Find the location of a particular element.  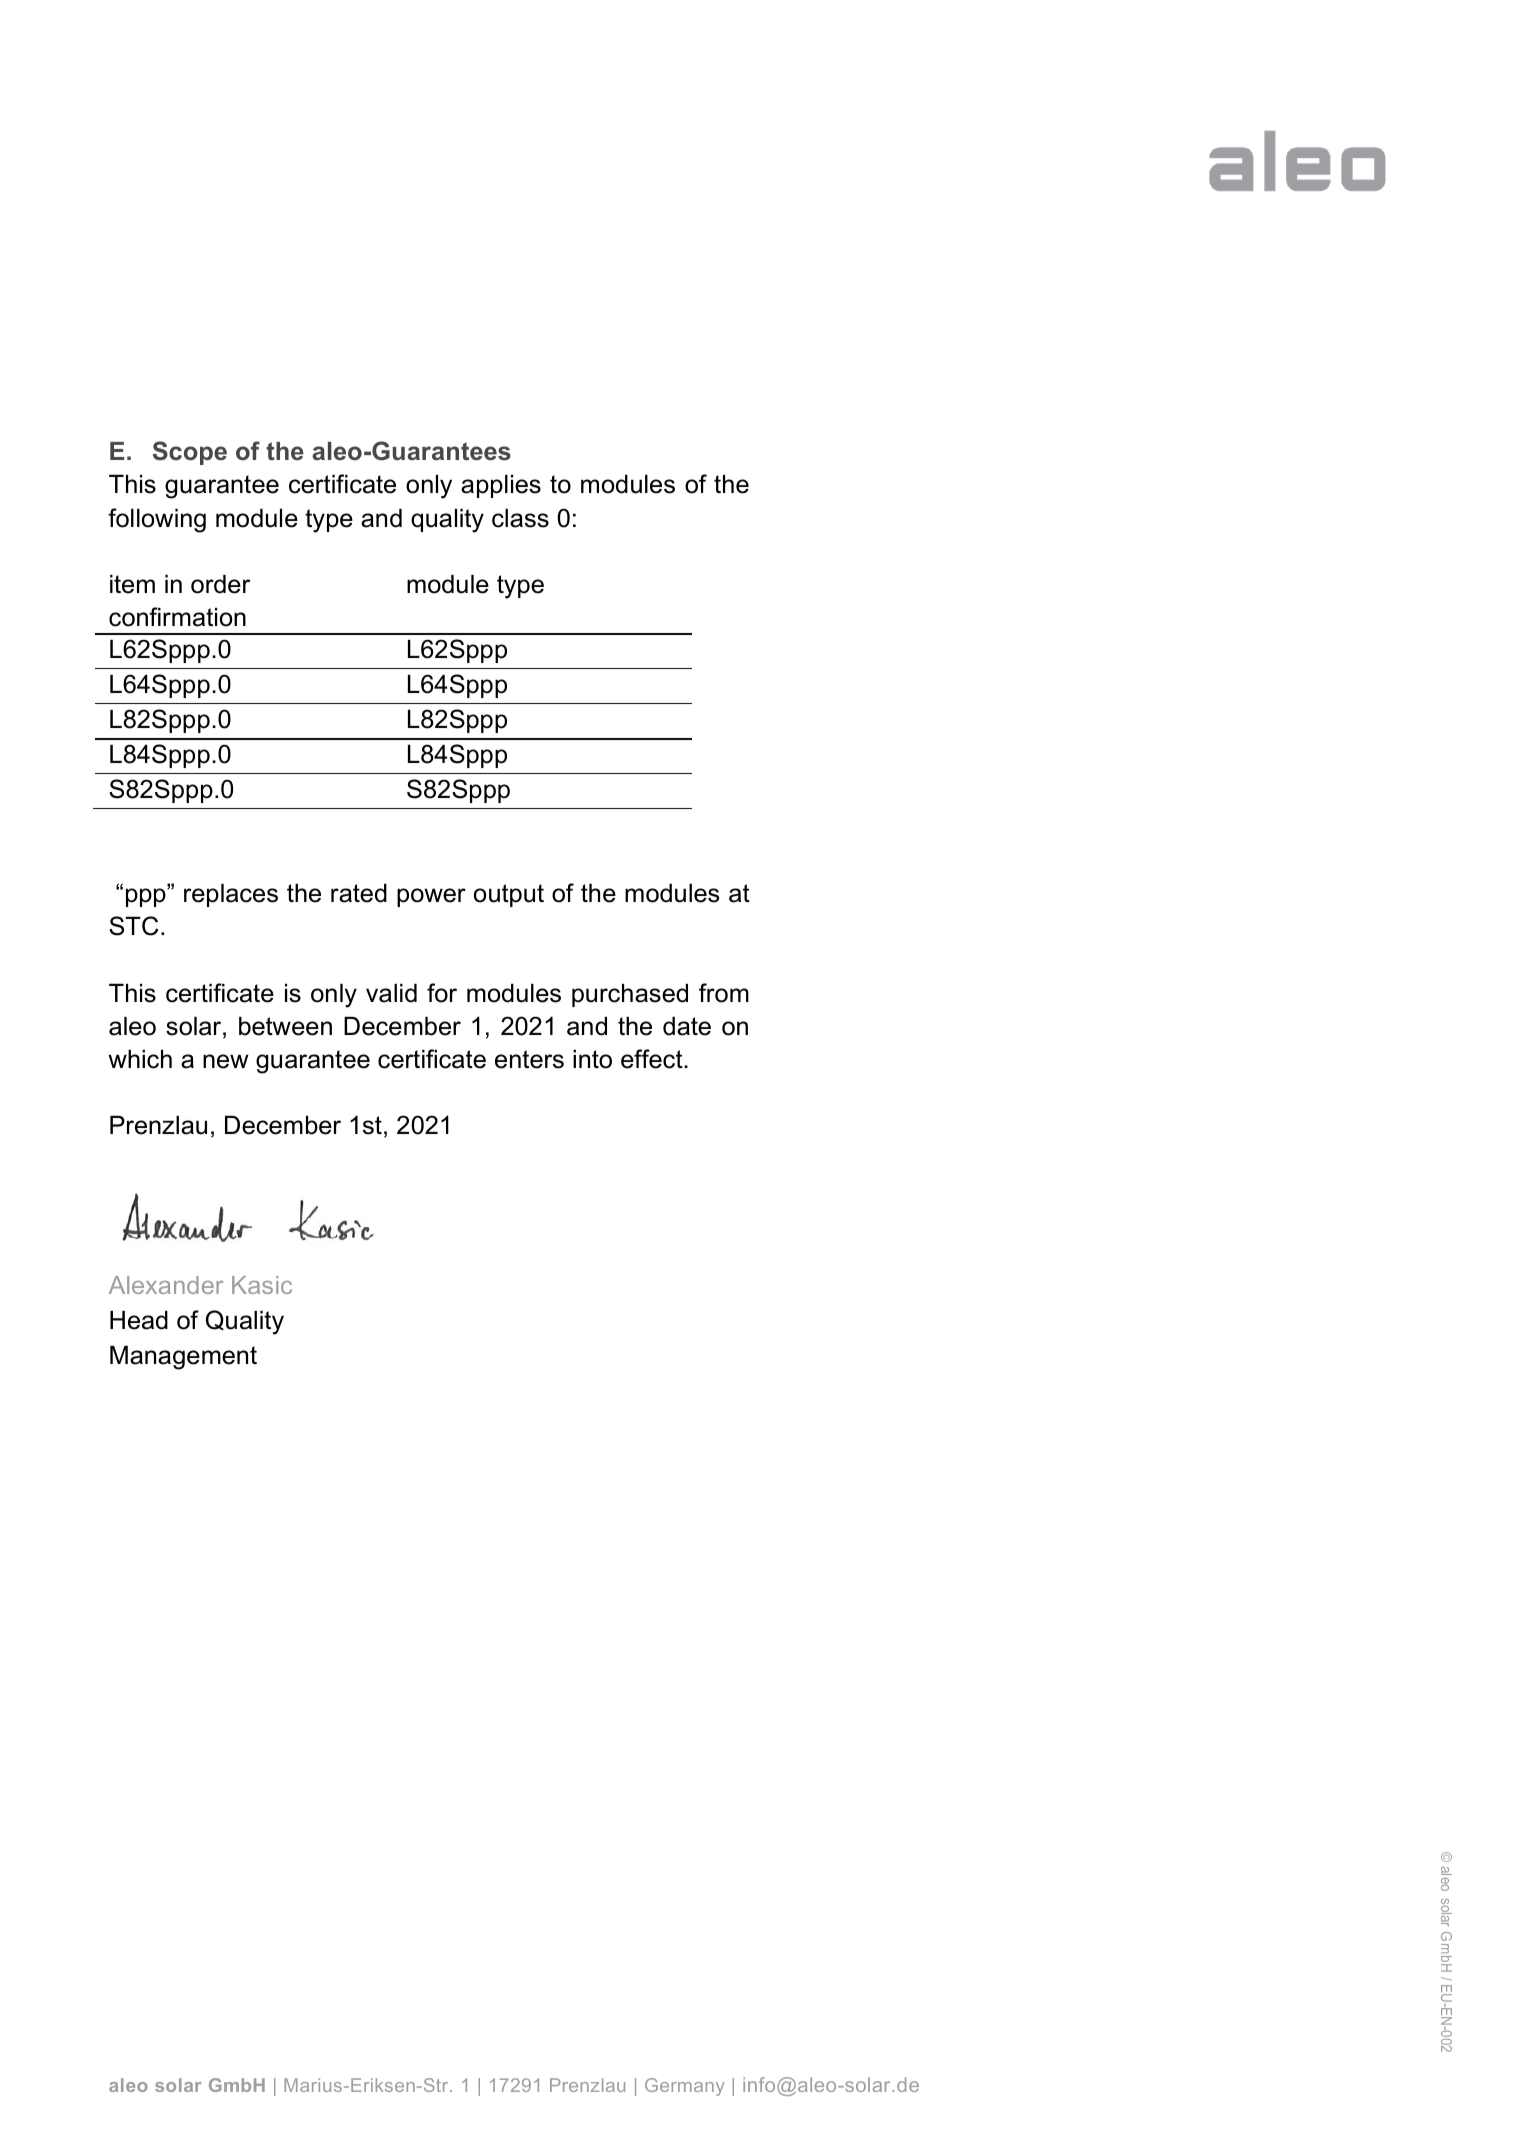

new is located at coordinates (225, 1061).
